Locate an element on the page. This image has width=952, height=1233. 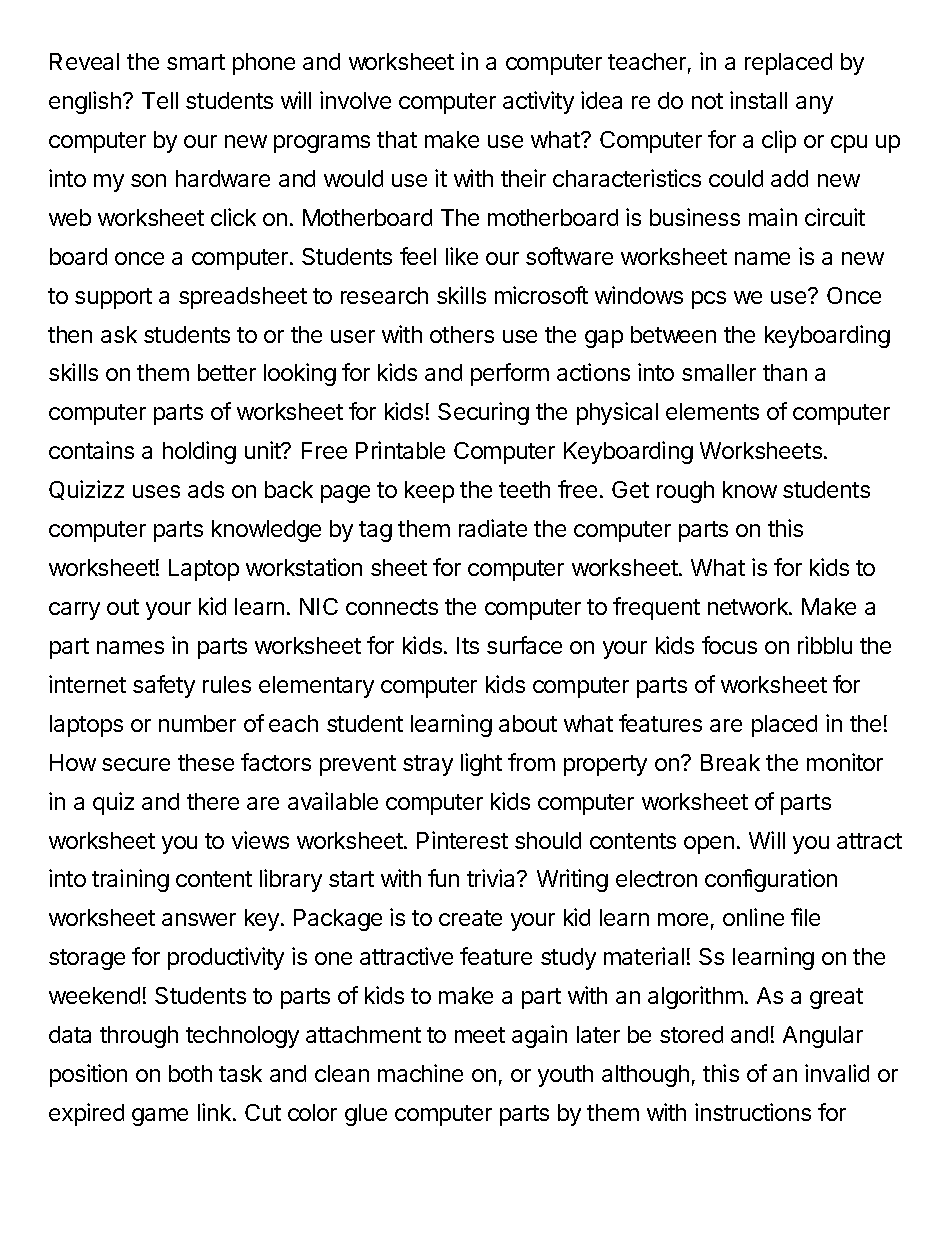
install is located at coordinates (758, 100).
